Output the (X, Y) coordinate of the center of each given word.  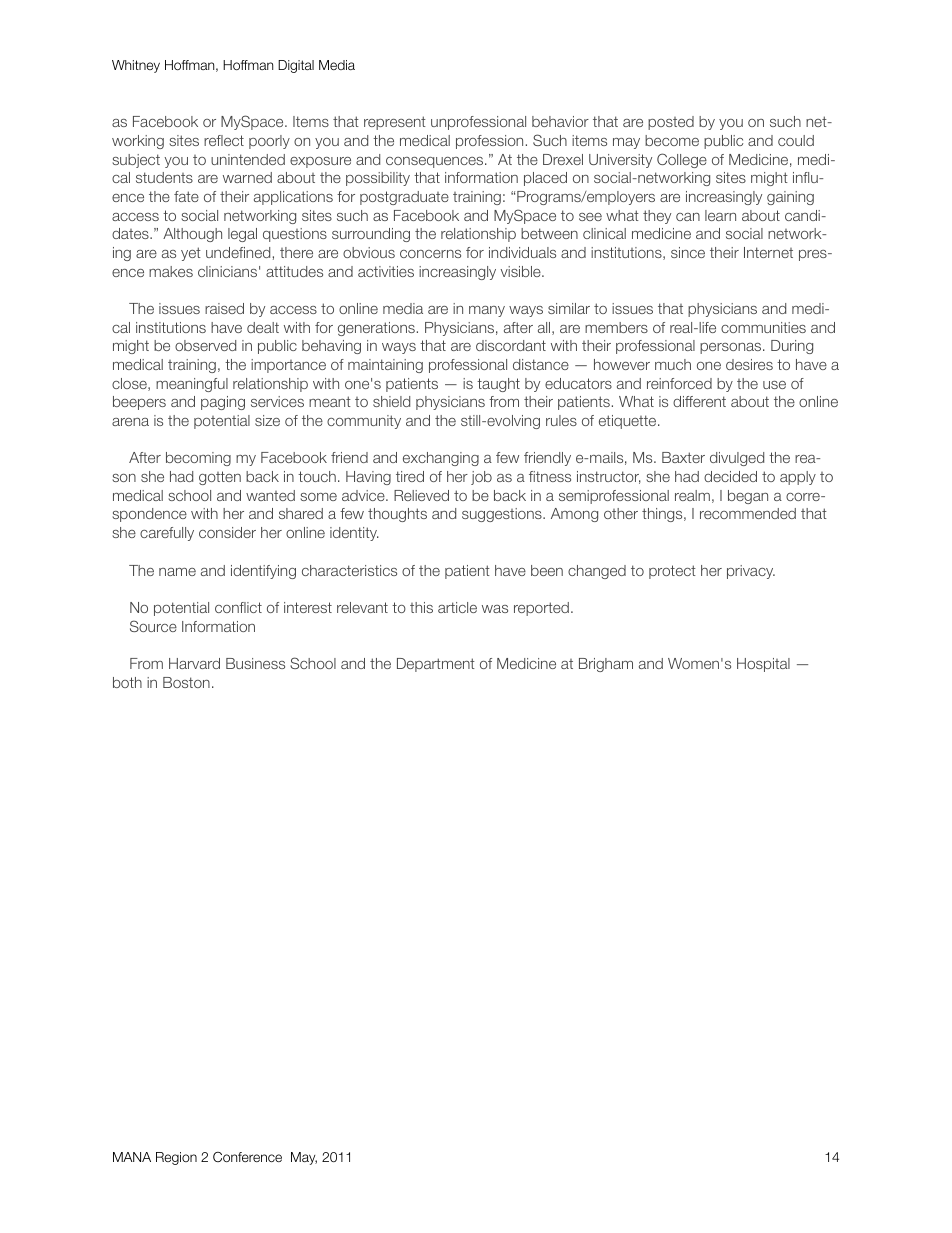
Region (176, 1158)
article (457, 607)
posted (671, 123)
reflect (224, 140)
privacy (751, 572)
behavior (560, 121)
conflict (238, 607)
